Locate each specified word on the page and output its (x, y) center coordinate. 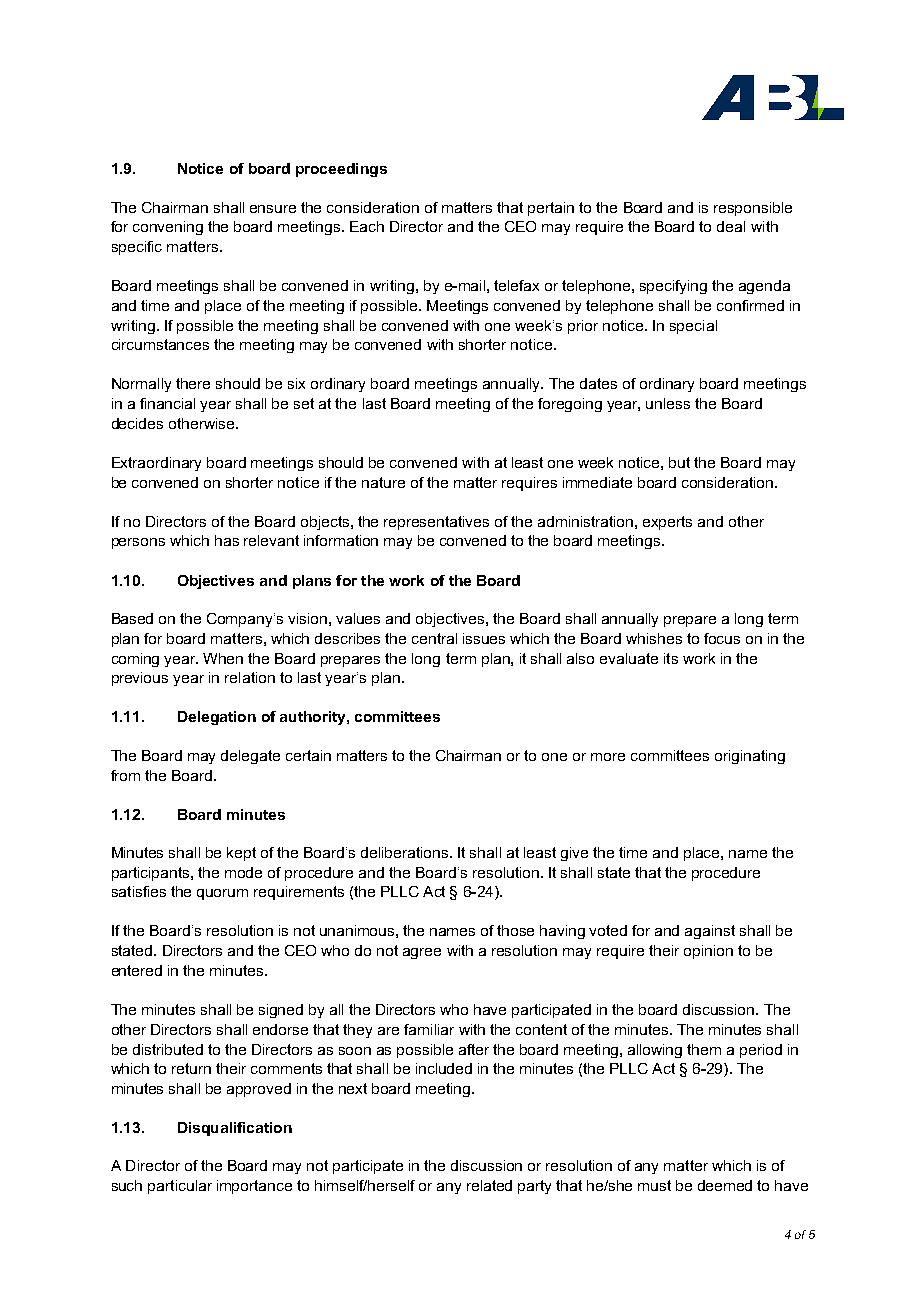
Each (367, 226)
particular (180, 1187)
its (671, 658)
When (223, 658)
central (434, 638)
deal (731, 226)
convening (168, 228)
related (489, 1185)
